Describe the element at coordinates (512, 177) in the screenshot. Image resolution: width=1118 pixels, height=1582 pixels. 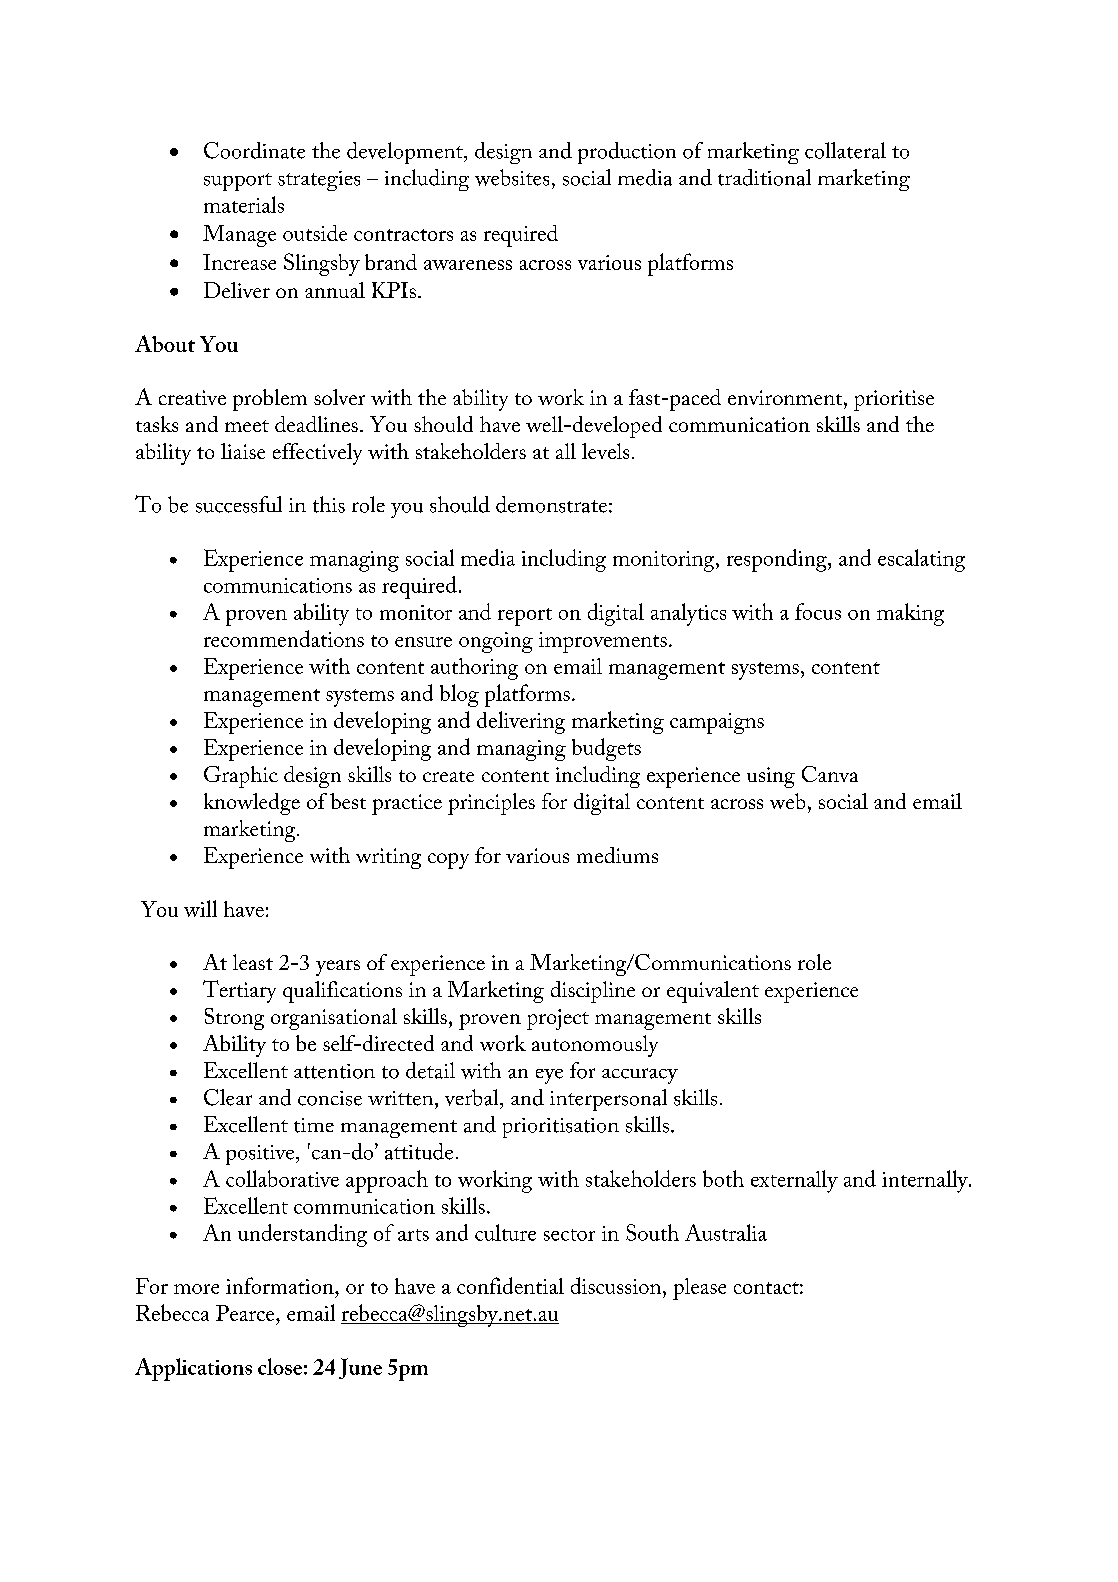
I see `websites` at that location.
